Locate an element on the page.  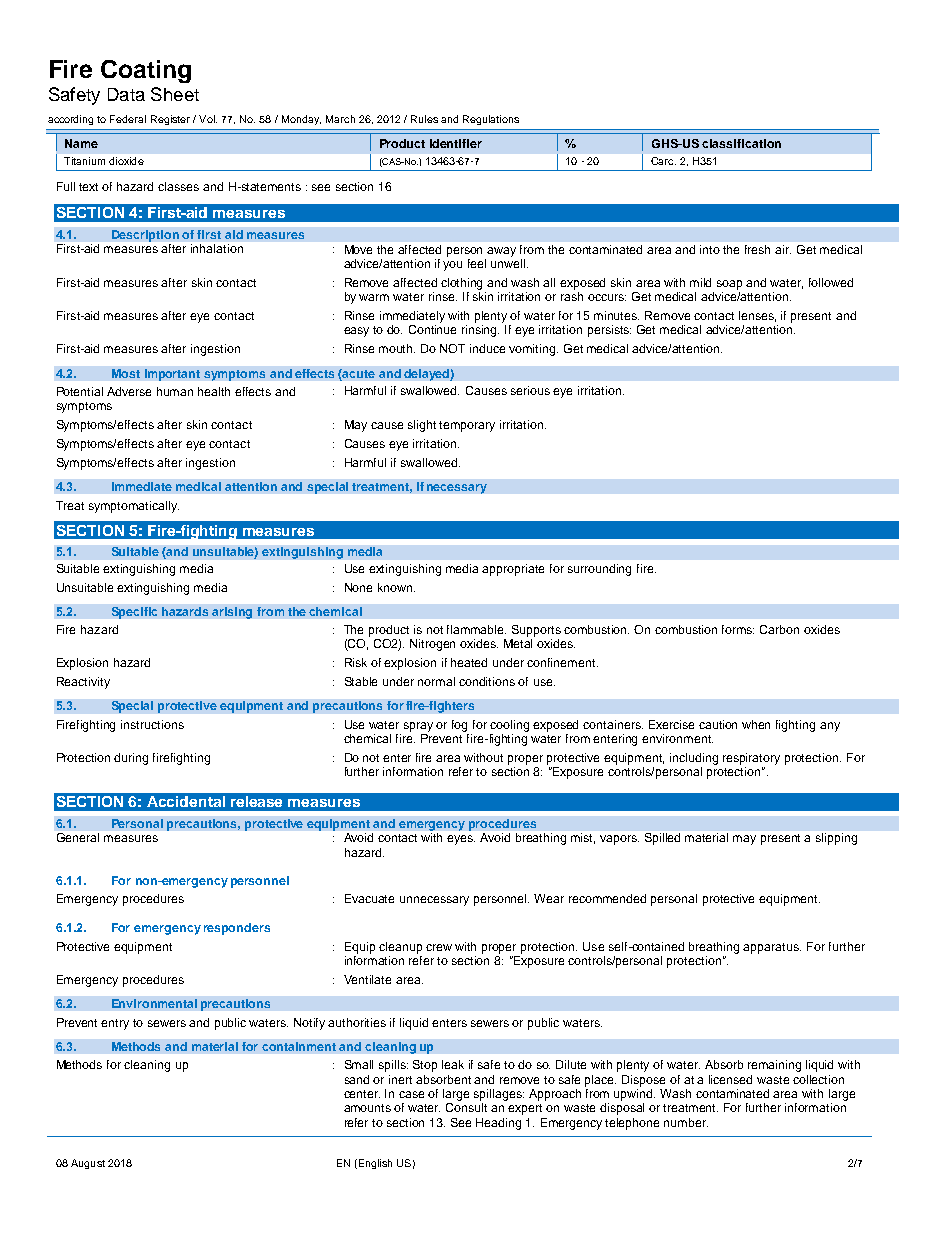
eyes is located at coordinates (461, 840).
